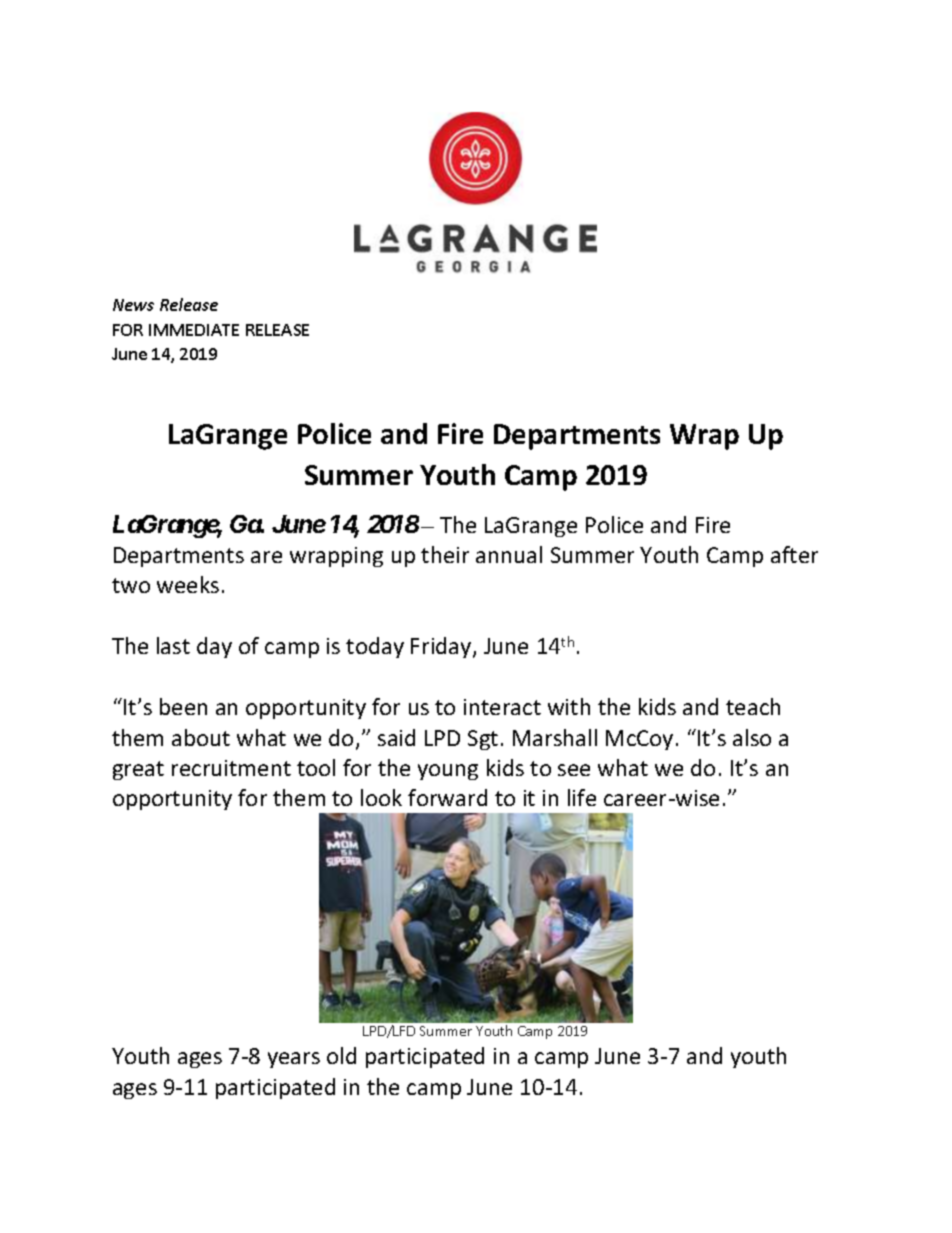 The image size is (952, 1233). I want to click on IMMEDIATE, so click(194, 330).
